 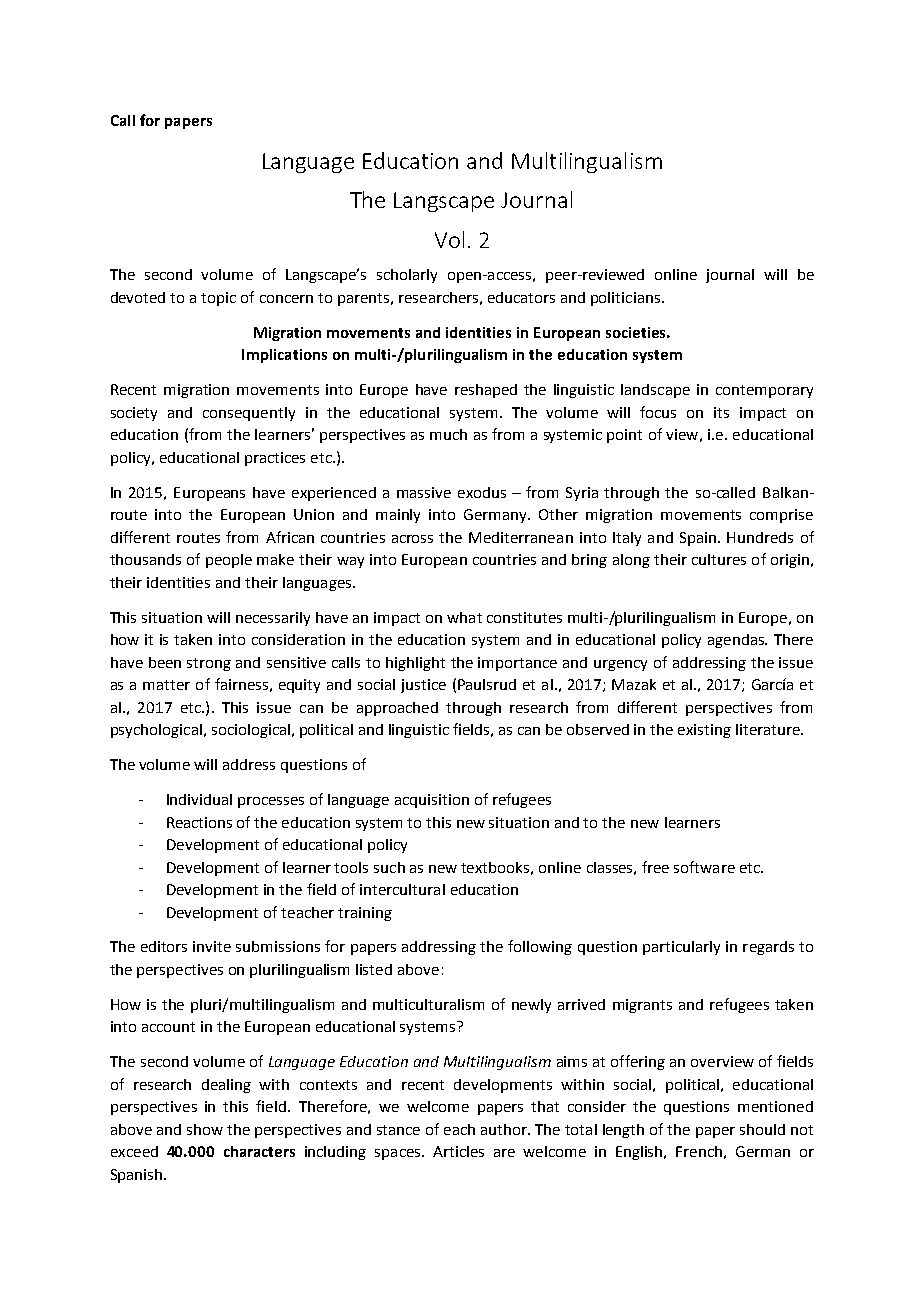 I want to click on educators, so click(x=521, y=297).
